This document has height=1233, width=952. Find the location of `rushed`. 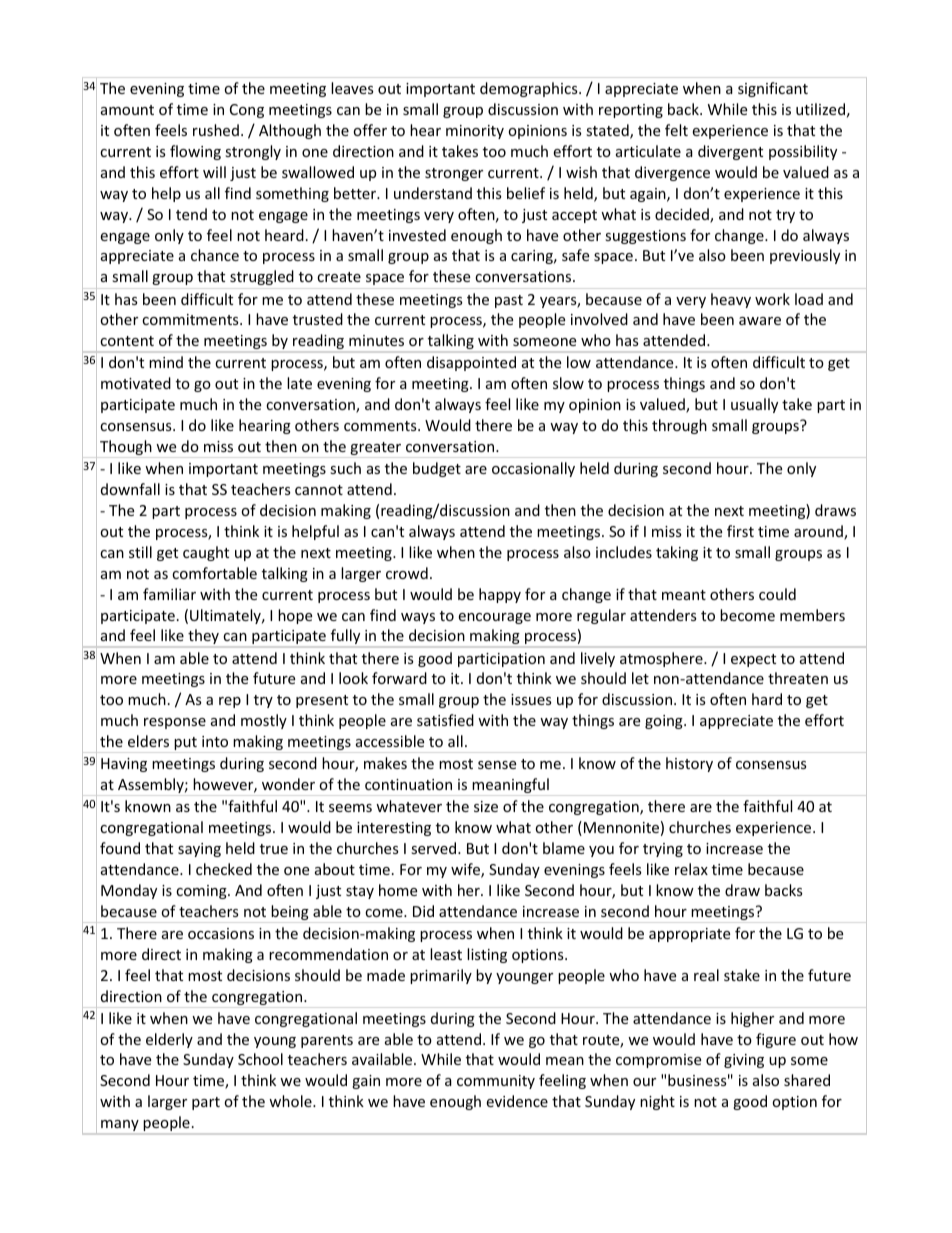

rushed is located at coordinates (216, 130).
